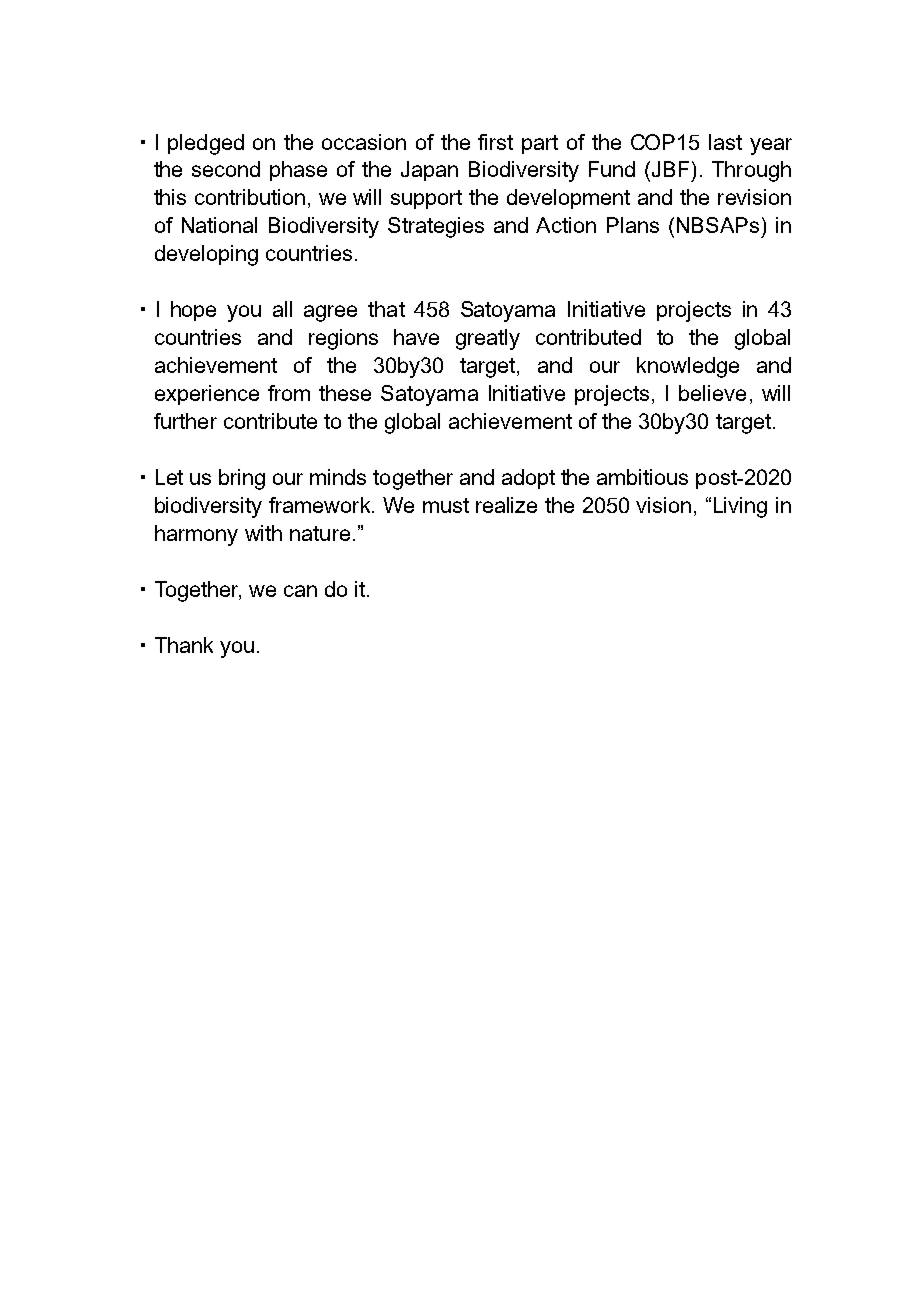  Describe the element at coordinates (712, 393) in the page. I see `believe` at that location.
